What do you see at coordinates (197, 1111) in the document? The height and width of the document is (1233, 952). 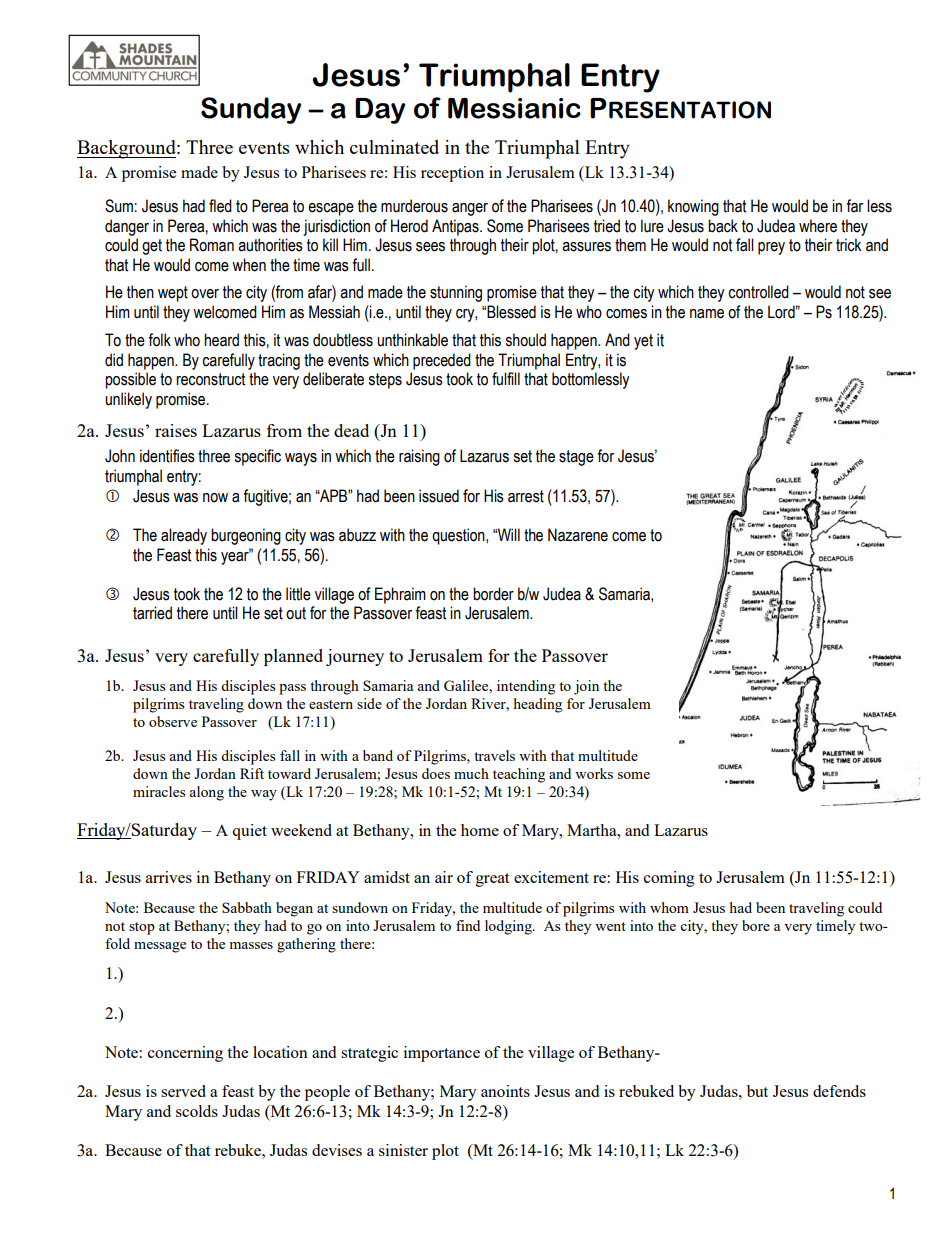 I see `scolds` at bounding box center [197, 1111].
